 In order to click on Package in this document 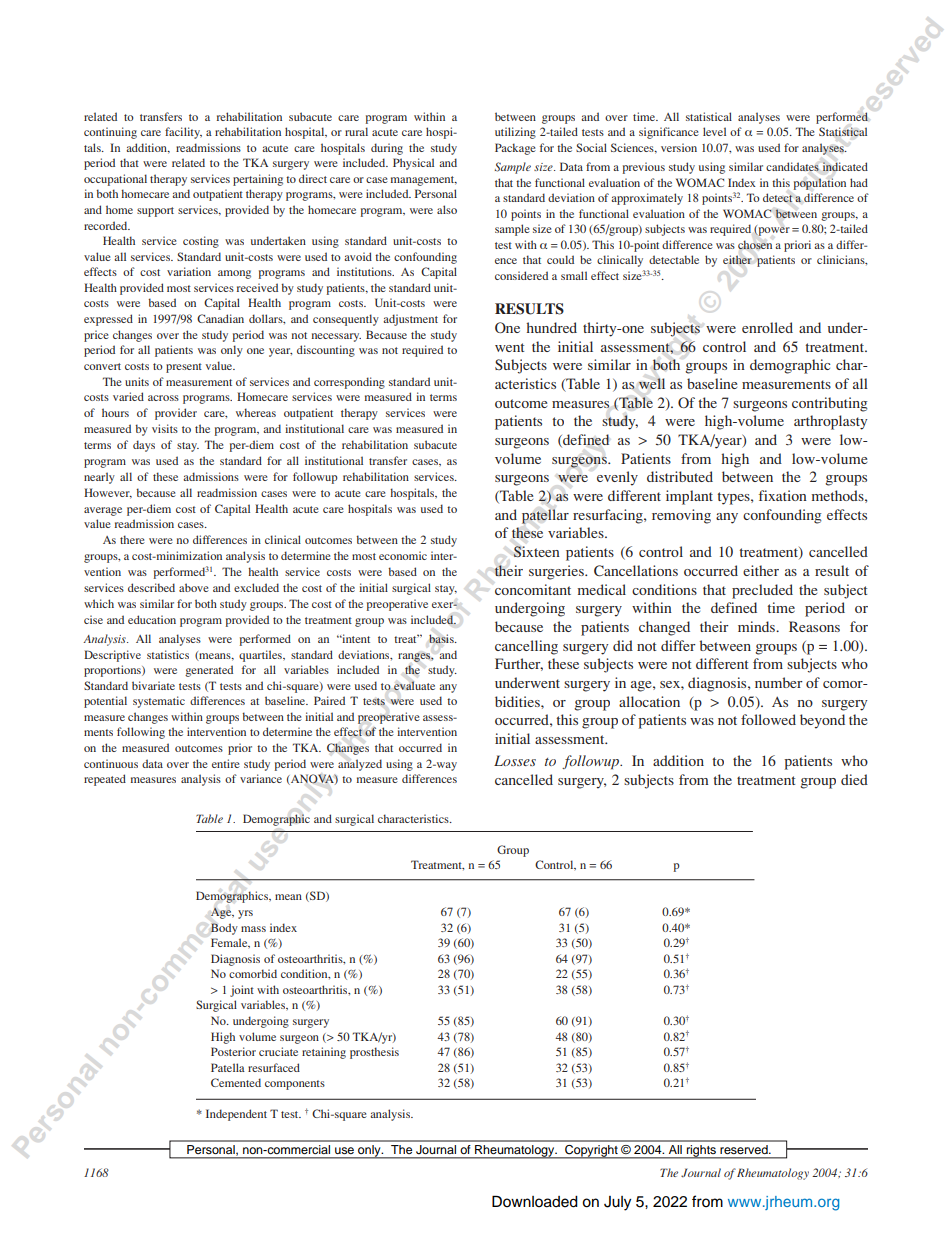, I will do `click(515, 149)`.
